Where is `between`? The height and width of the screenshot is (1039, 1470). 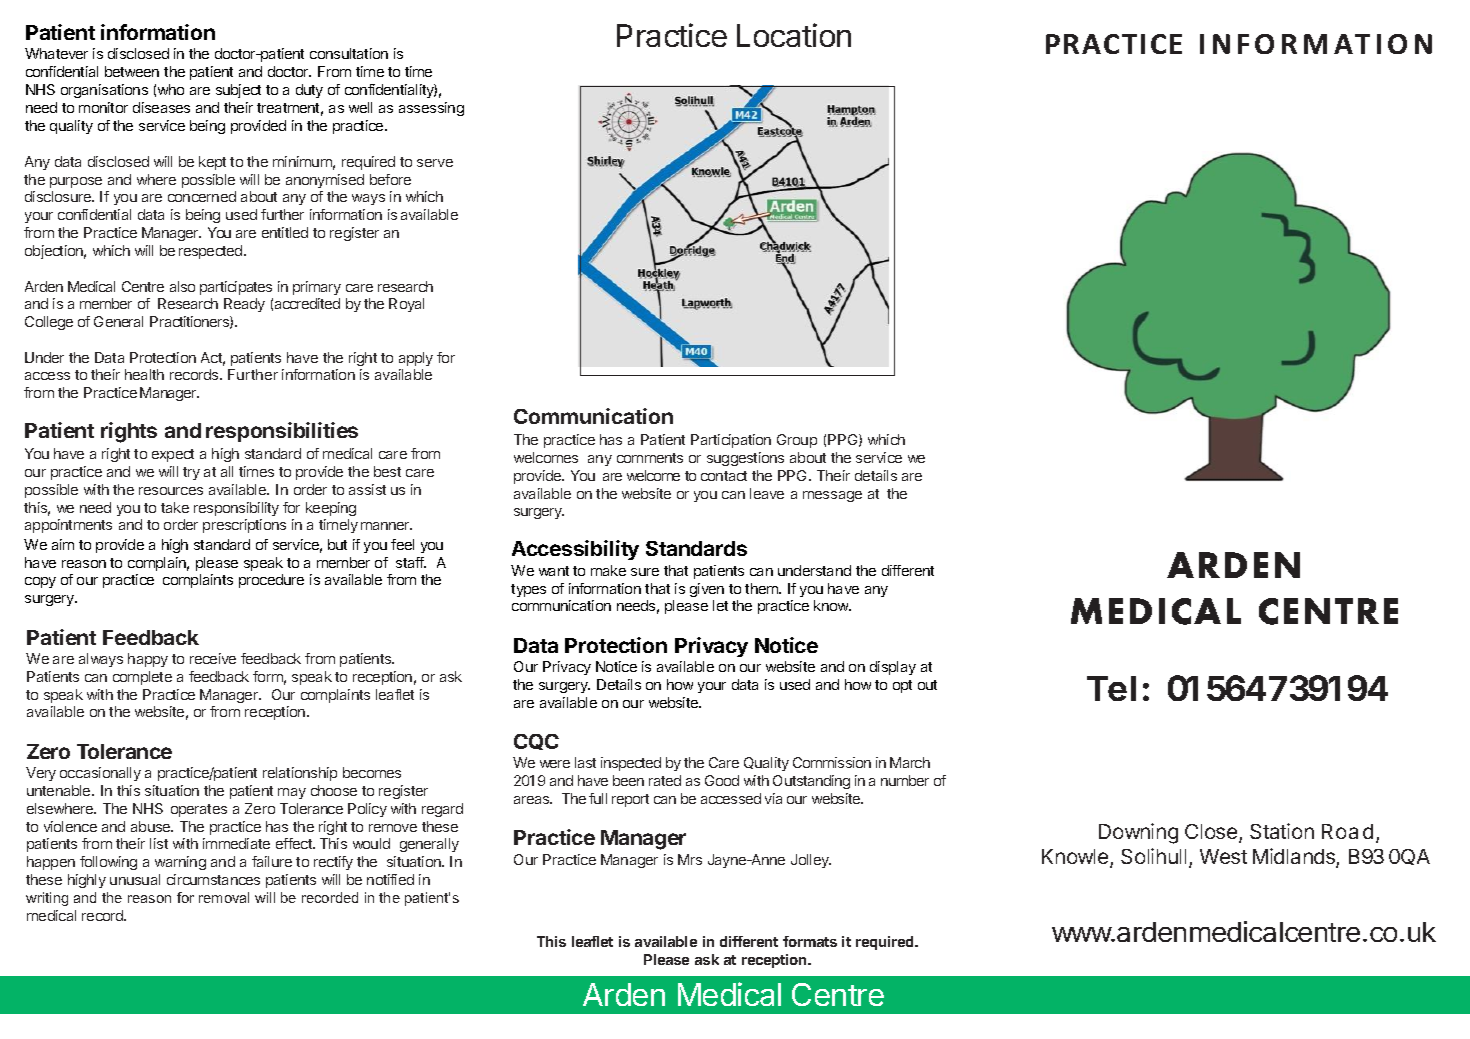
between is located at coordinates (132, 71).
